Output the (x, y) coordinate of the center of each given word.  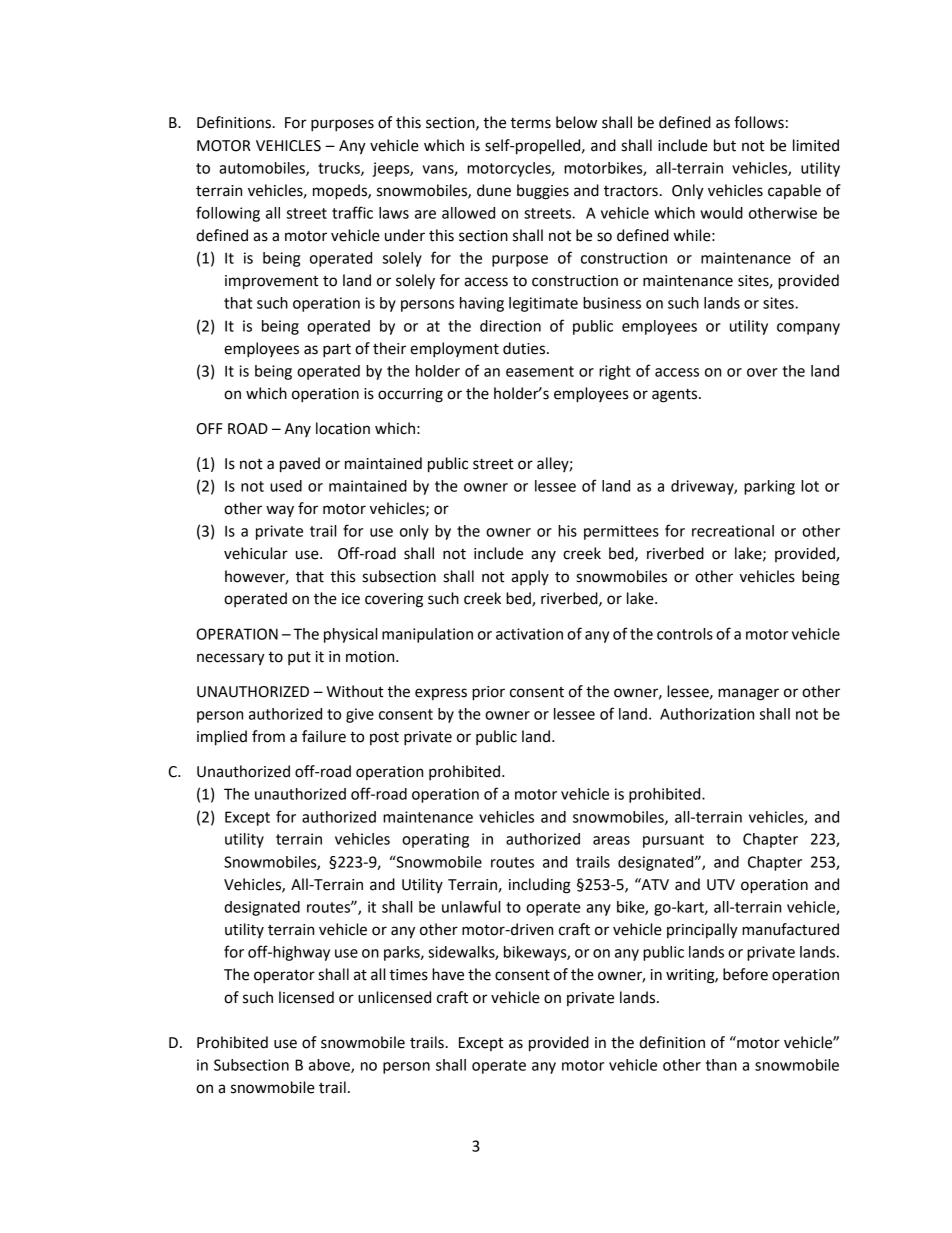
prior (488, 693)
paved (300, 465)
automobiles (263, 169)
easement (540, 371)
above (330, 1066)
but (725, 145)
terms (530, 123)
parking (769, 487)
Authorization (707, 714)
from (268, 736)
